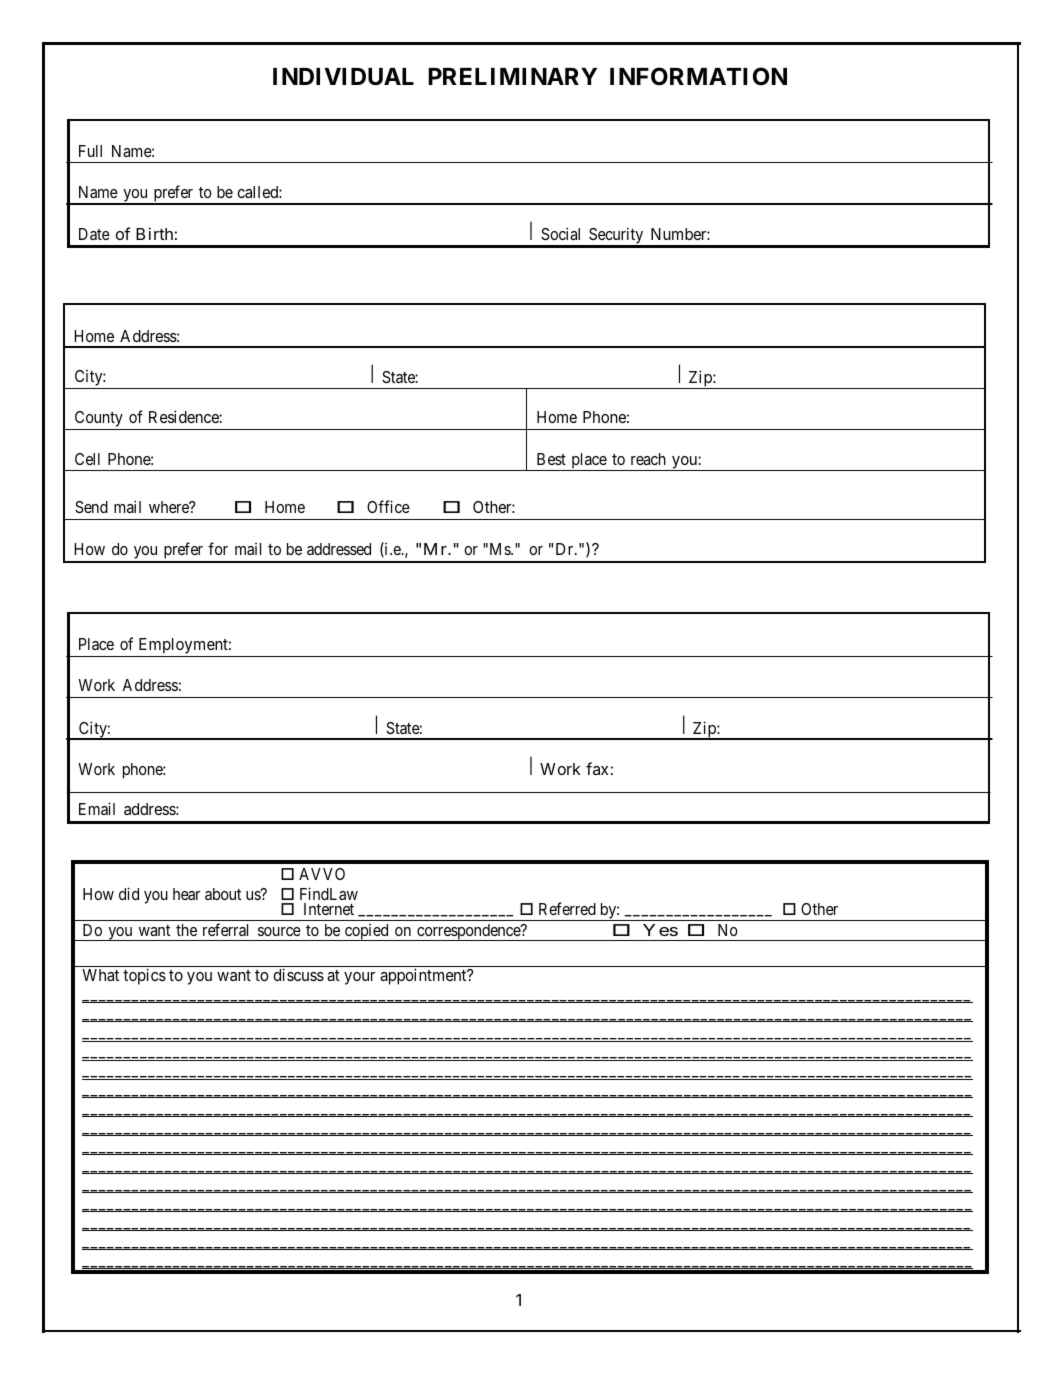 This screenshot has height=1375, width=1062. Describe the element at coordinates (91, 507) in the screenshot. I see `Send` at that location.
